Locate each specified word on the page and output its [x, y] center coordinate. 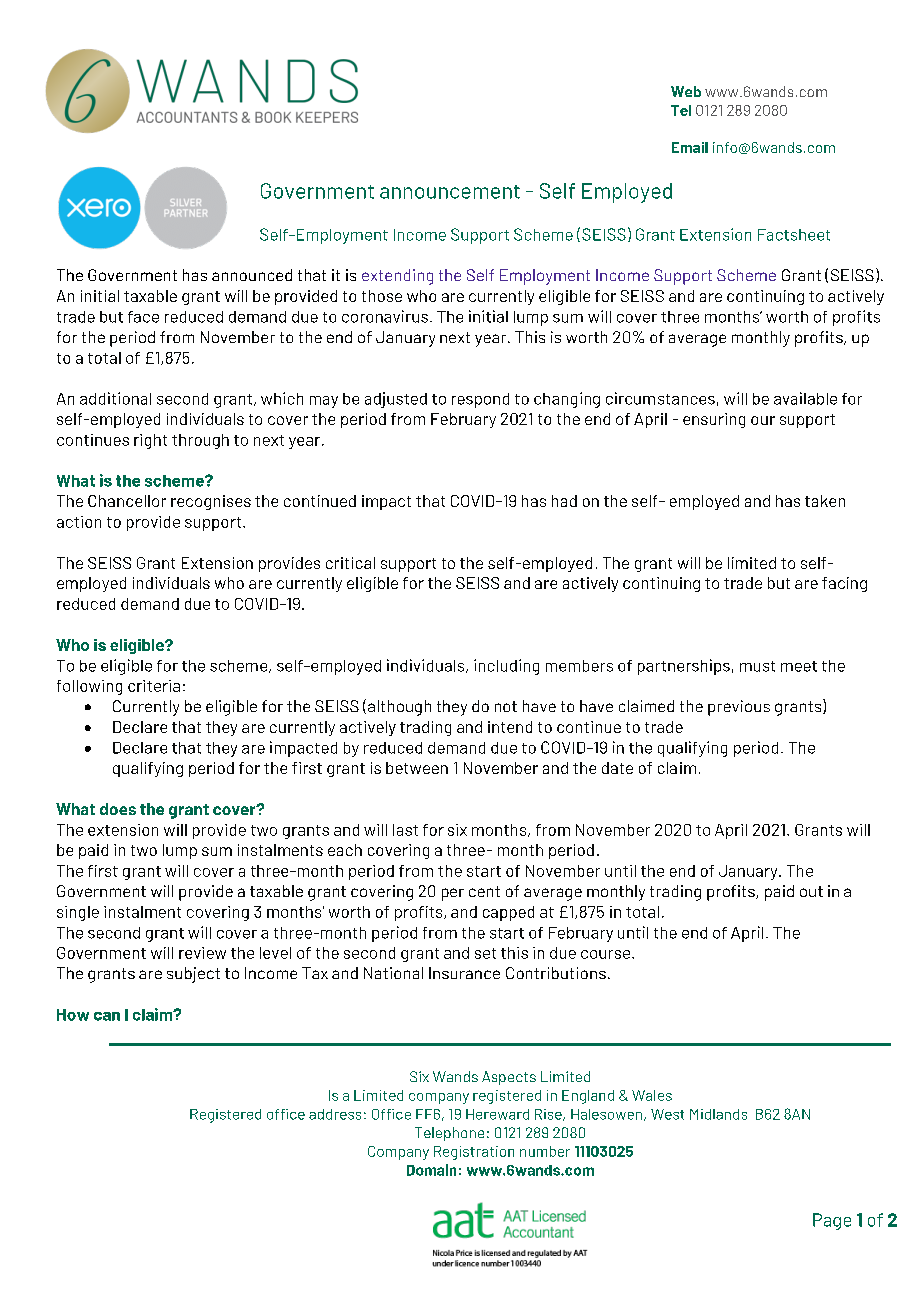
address [335, 1114]
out [811, 891]
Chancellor [127, 501]
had [564, 501]
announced [252, 275]
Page [832, 1221]
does [118, 809]
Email [690, 147]
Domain [431, 1170]
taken [825, 501]
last [405, 830]
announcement [450, 192]
